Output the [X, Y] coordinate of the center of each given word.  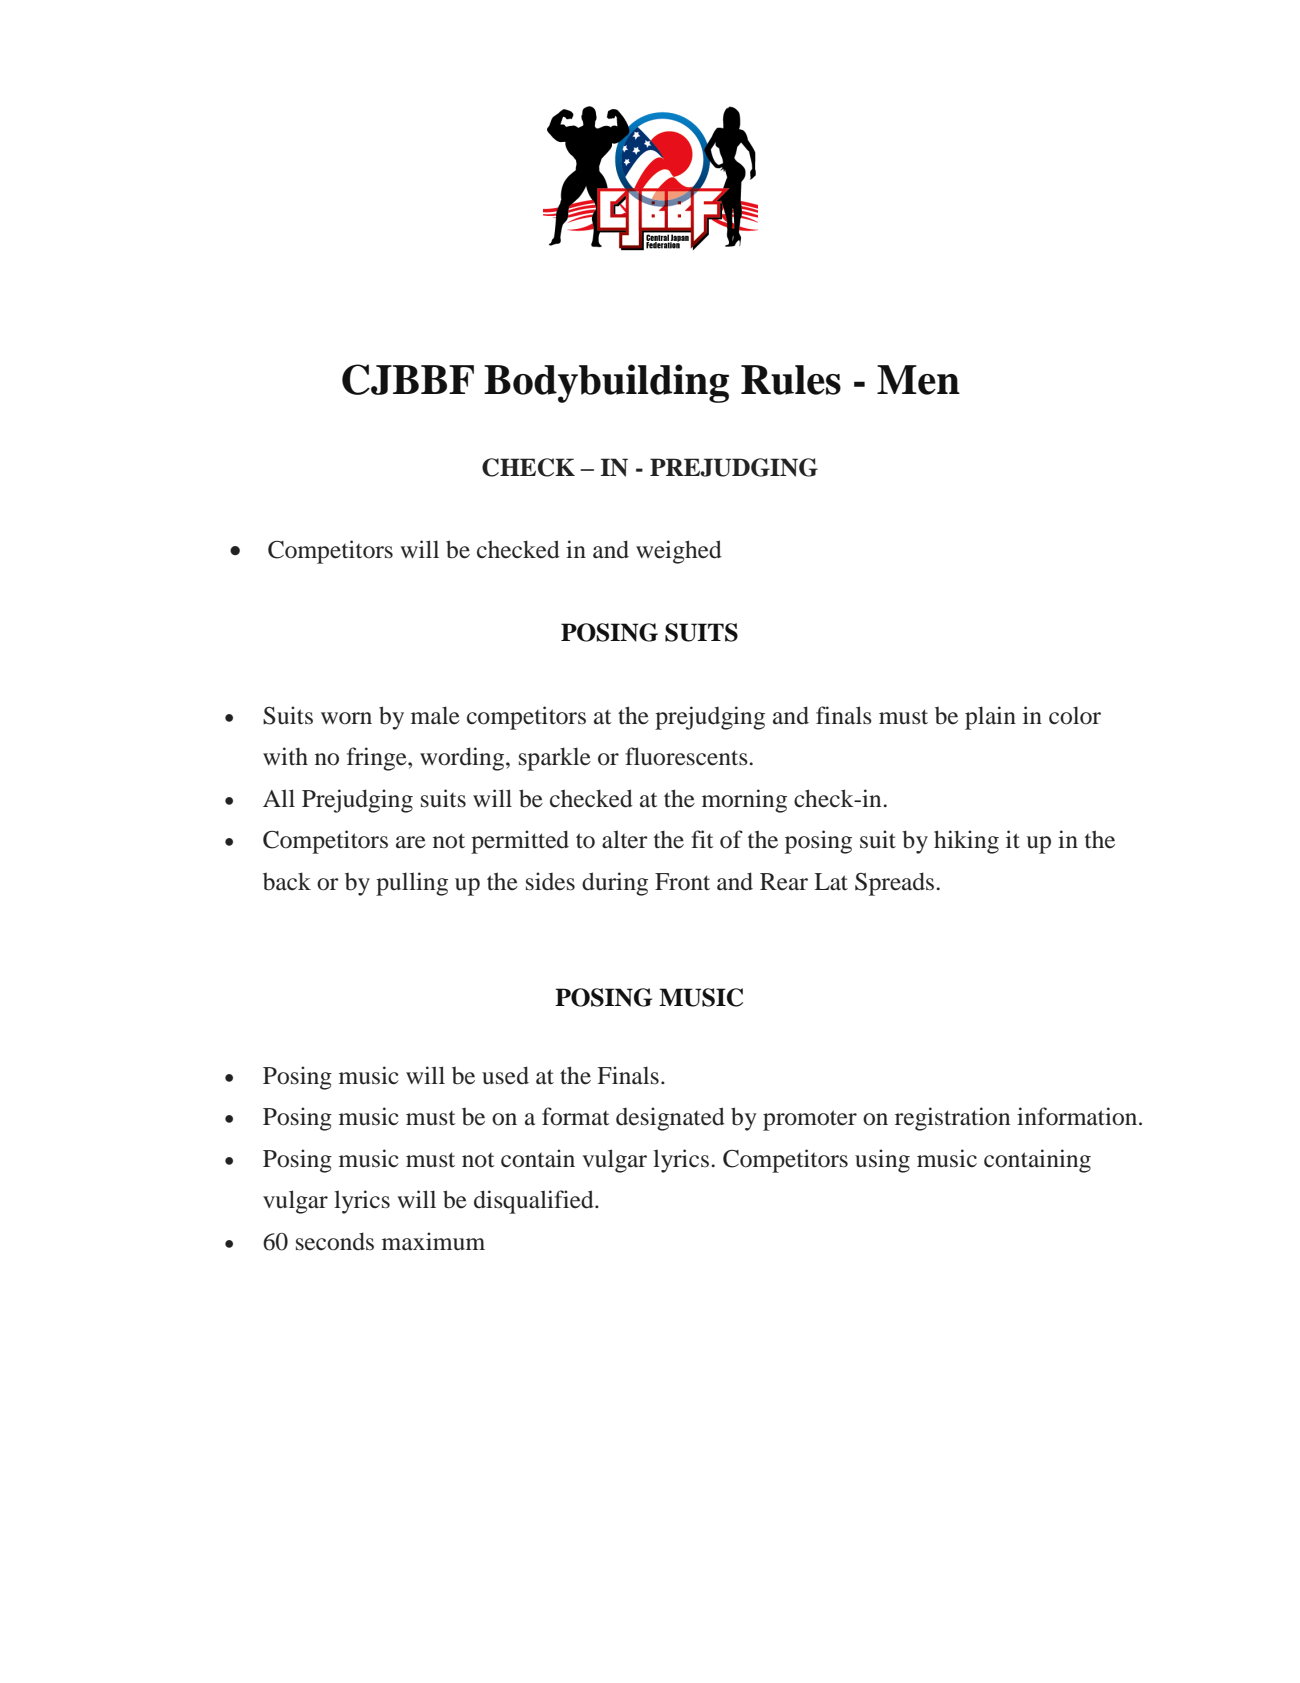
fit [702, 839]
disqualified [535, 1202]
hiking [966, 842]
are [411, 842]
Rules [791, 380]
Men [918, 380]
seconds [335, 1241]
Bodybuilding [606, 383]
